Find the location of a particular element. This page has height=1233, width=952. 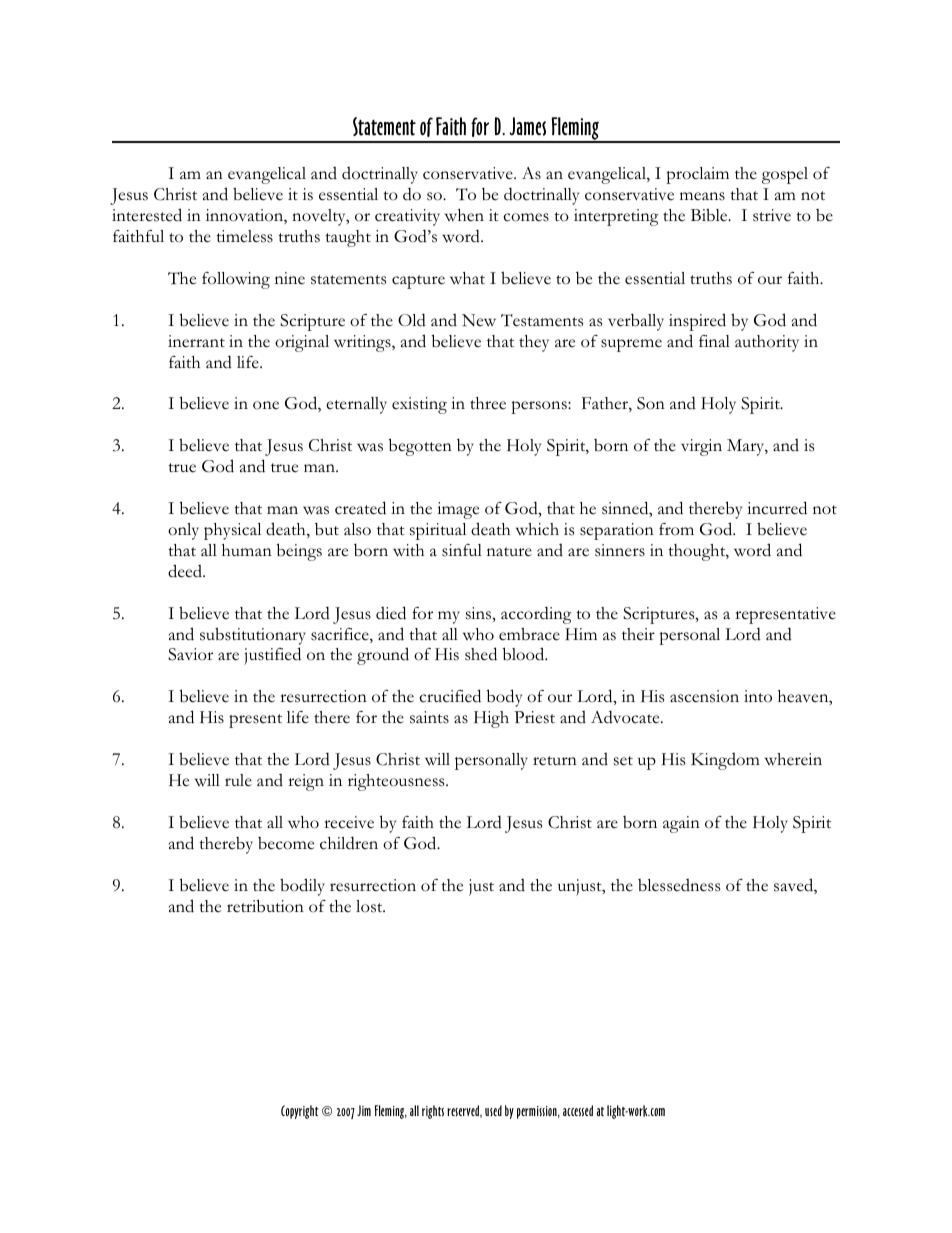

reserved is located at coordinates (464, 1111).
